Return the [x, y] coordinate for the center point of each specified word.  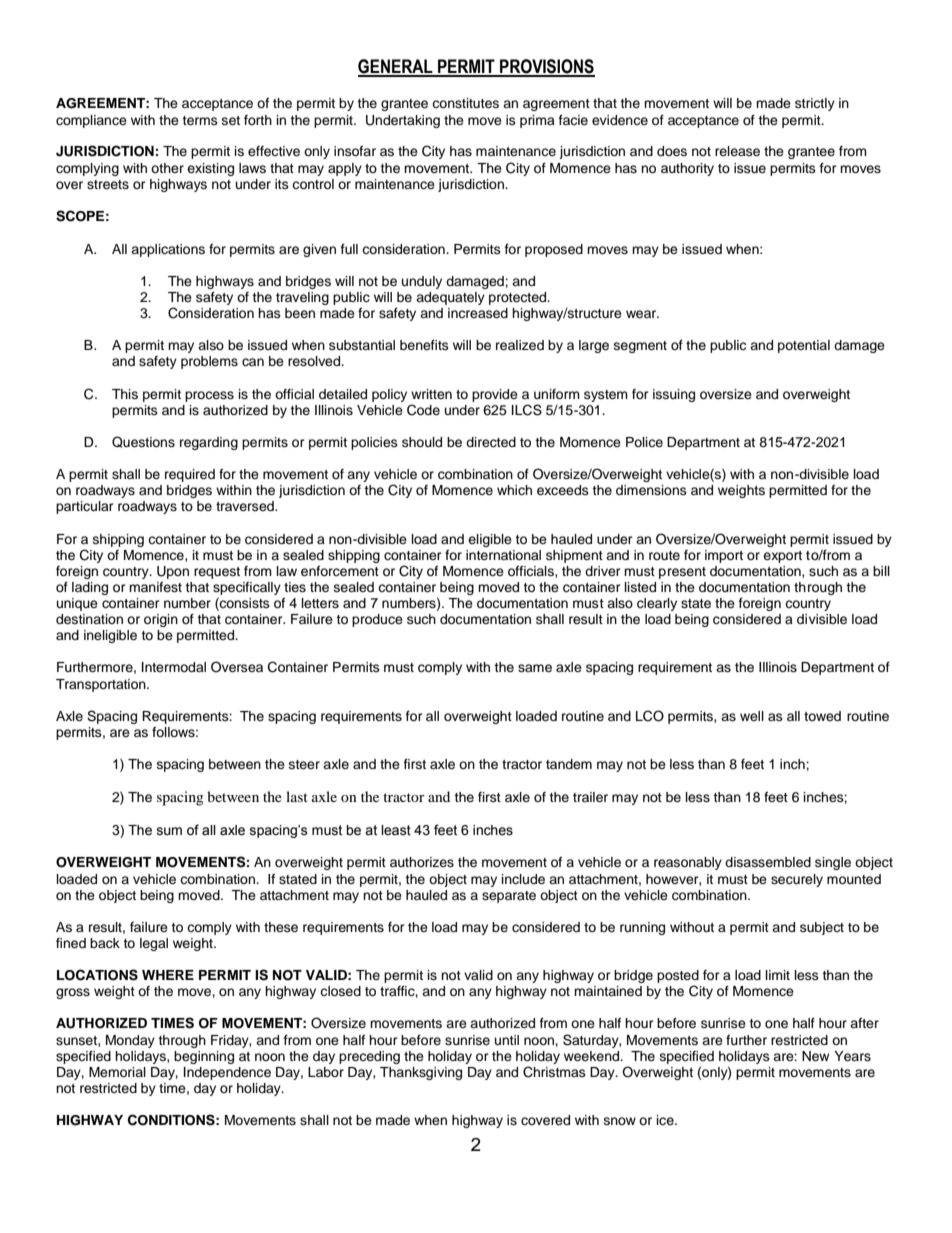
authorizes [422, 862]
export [782, 557]
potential [804, 346]
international [503, 555]
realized [520, 345]
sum [169, 831]
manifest [155, 587]
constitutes [465, 103]
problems [209, 362]
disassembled [768, 862]
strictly [815, 104]
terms [200, 120]
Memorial [117, 1072]
